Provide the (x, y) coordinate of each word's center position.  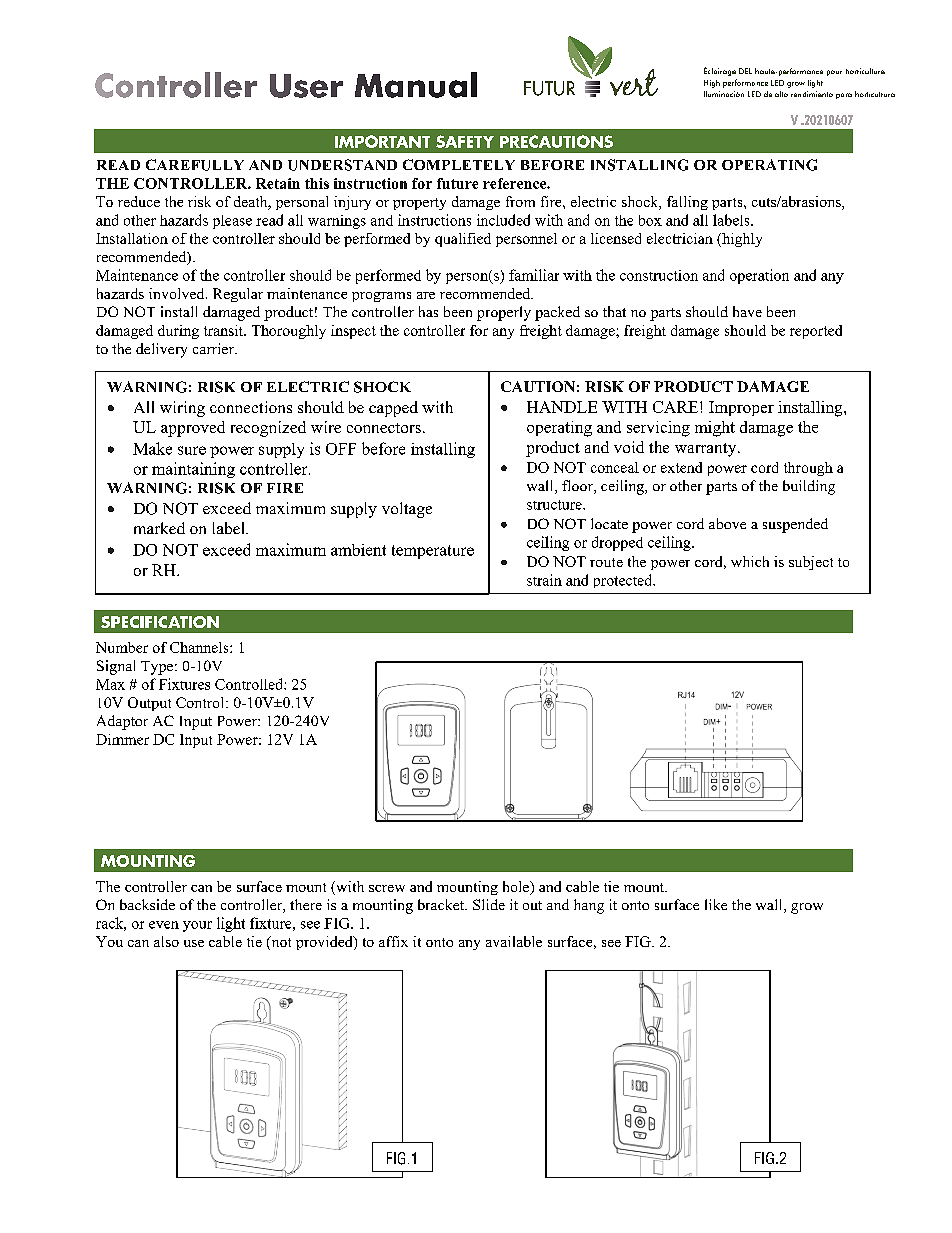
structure (555, 505)
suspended (795, 525)
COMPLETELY (459, 164)
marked (159, 528)
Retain (278, 183)
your (197, 926)
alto (781, 94)
